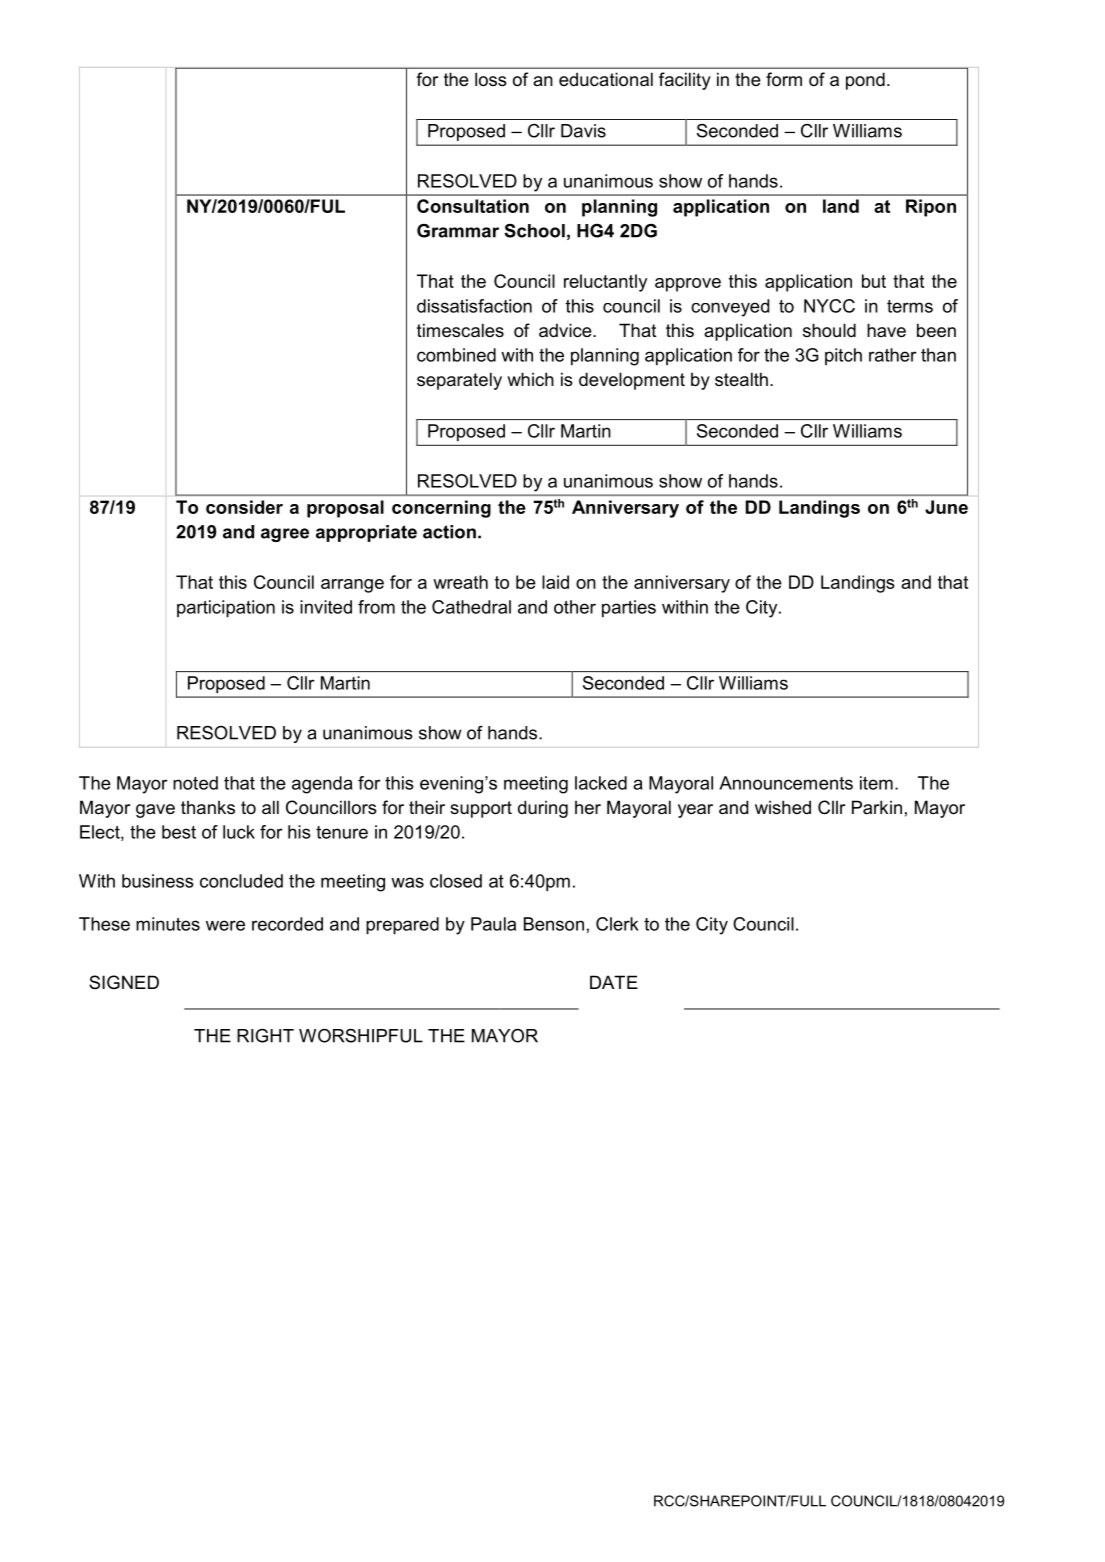  What do you see at coordinates (946, 507) in the screenshot?
I see `June` at bounding box center [946, 507].
